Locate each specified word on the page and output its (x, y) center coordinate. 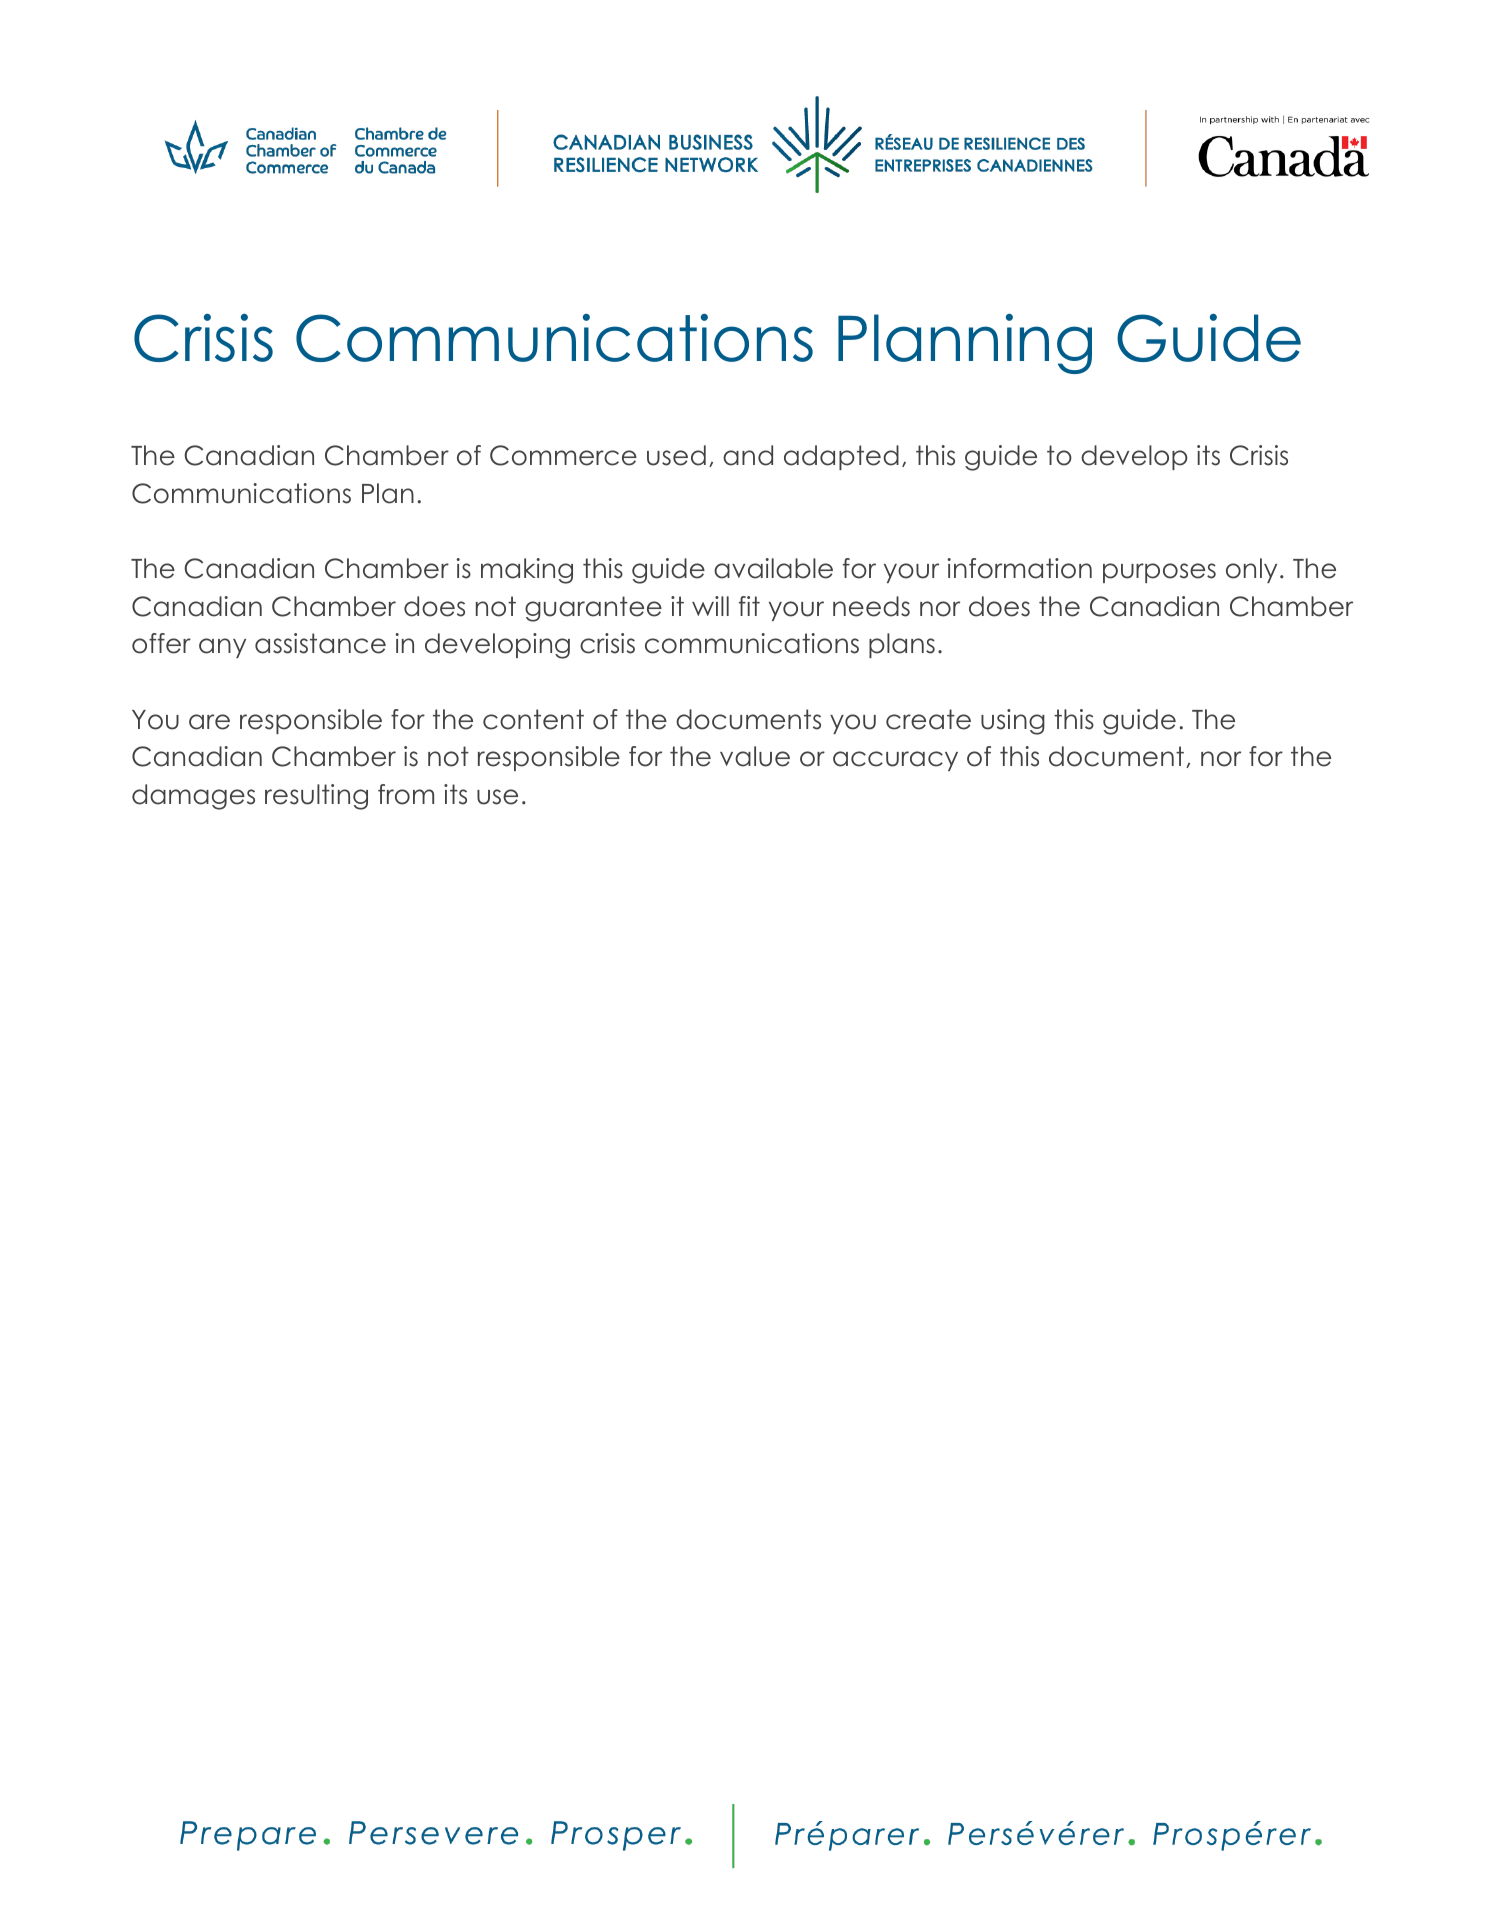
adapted (841, 457)
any (222, 648)
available (773, 568)
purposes (1159, 573)
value (755, 756)
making (527, 571)
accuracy (895, 761)
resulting (316, 797)
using (1013, 722)
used (676, 455)
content (533, 719)
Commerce (563, 455)
